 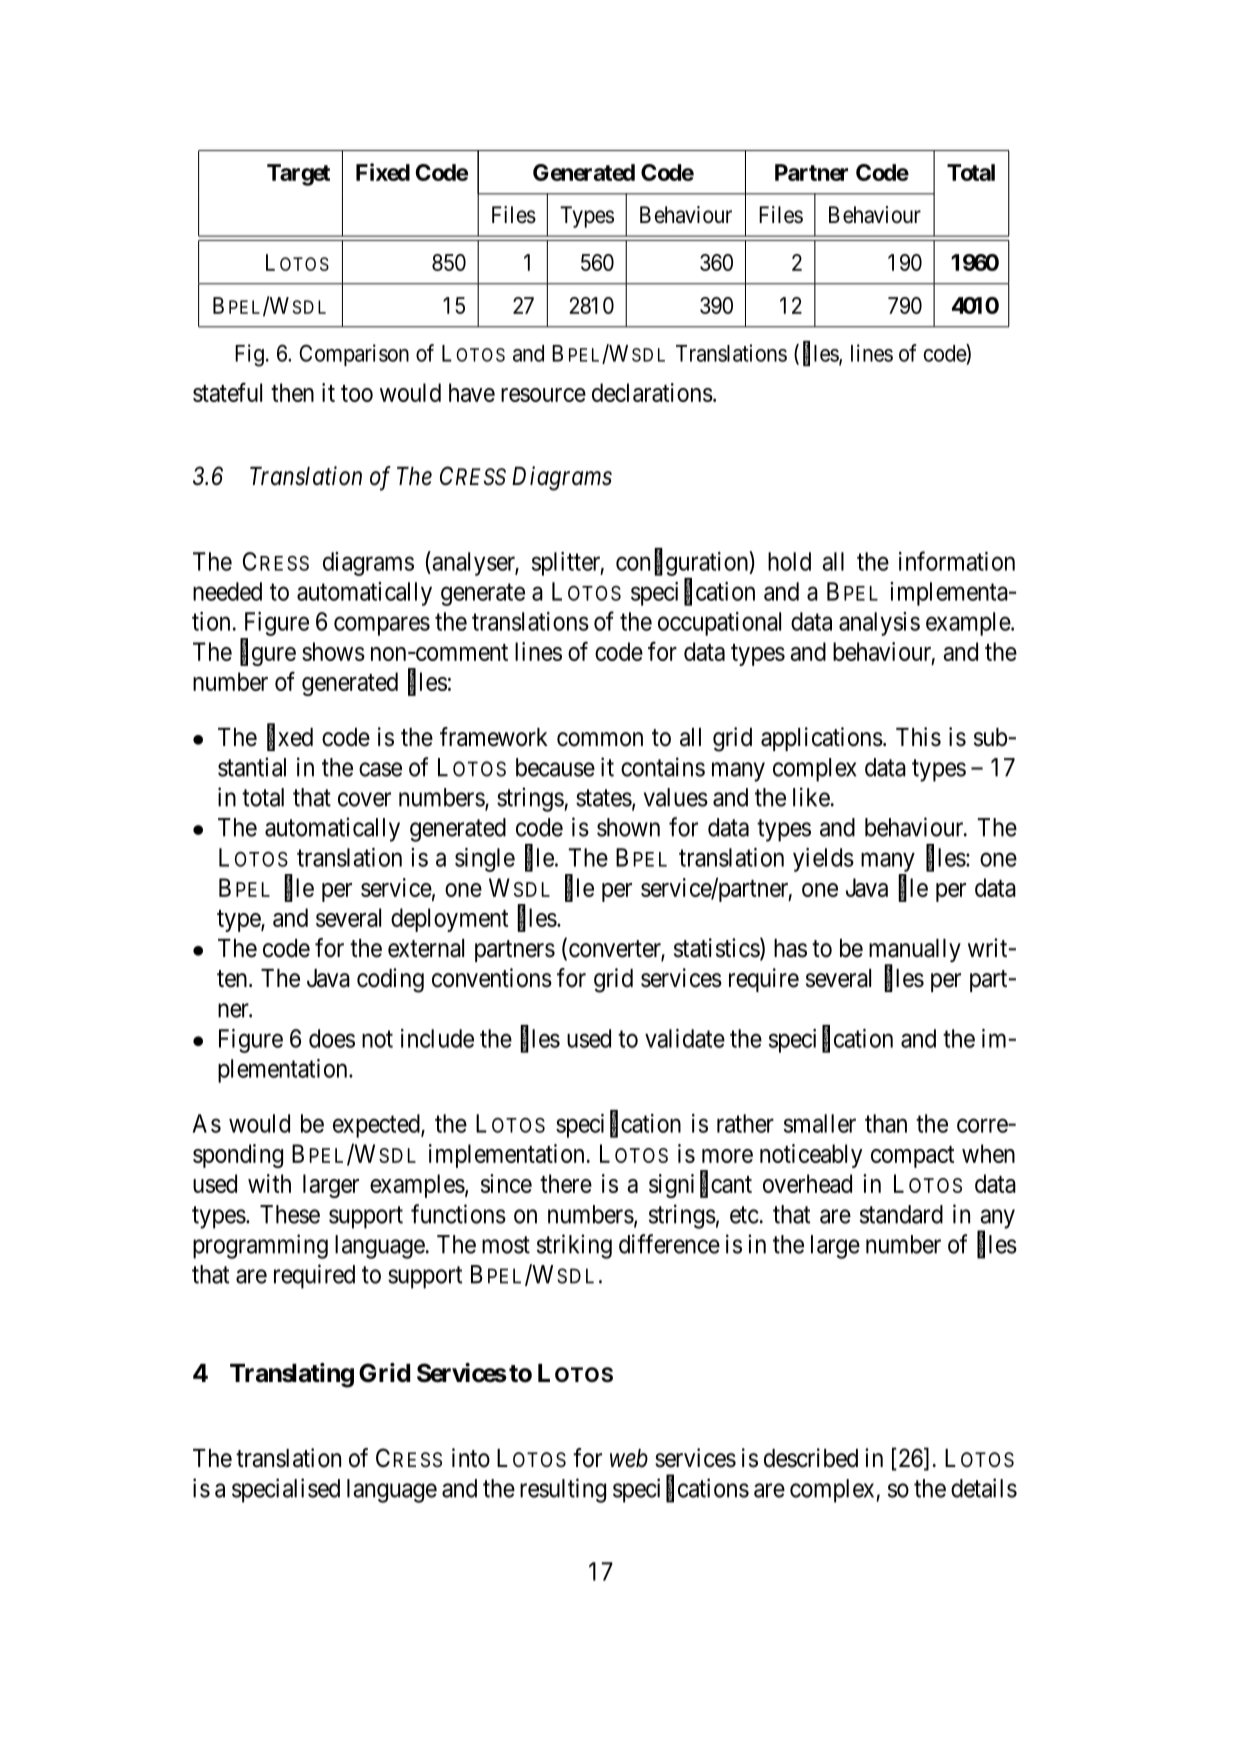 What do you see at coordinates (823, 860) in the screenshot?
I see `yields` at bounding box center [823, 860].
